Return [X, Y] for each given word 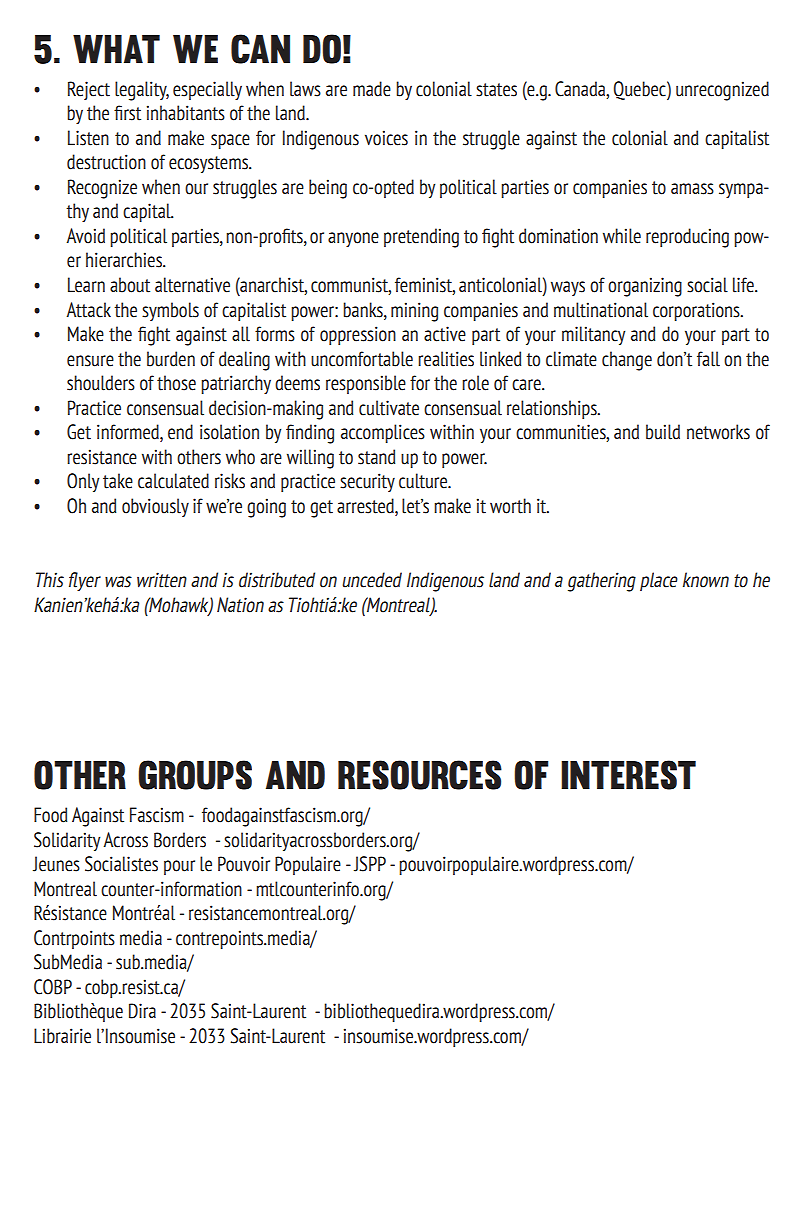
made [372, 89]
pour [179, 867]
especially [207, 90]
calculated [173, 481]
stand [376, 457]
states [496, 90]
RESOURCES [420, 775]
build [663, 432]
